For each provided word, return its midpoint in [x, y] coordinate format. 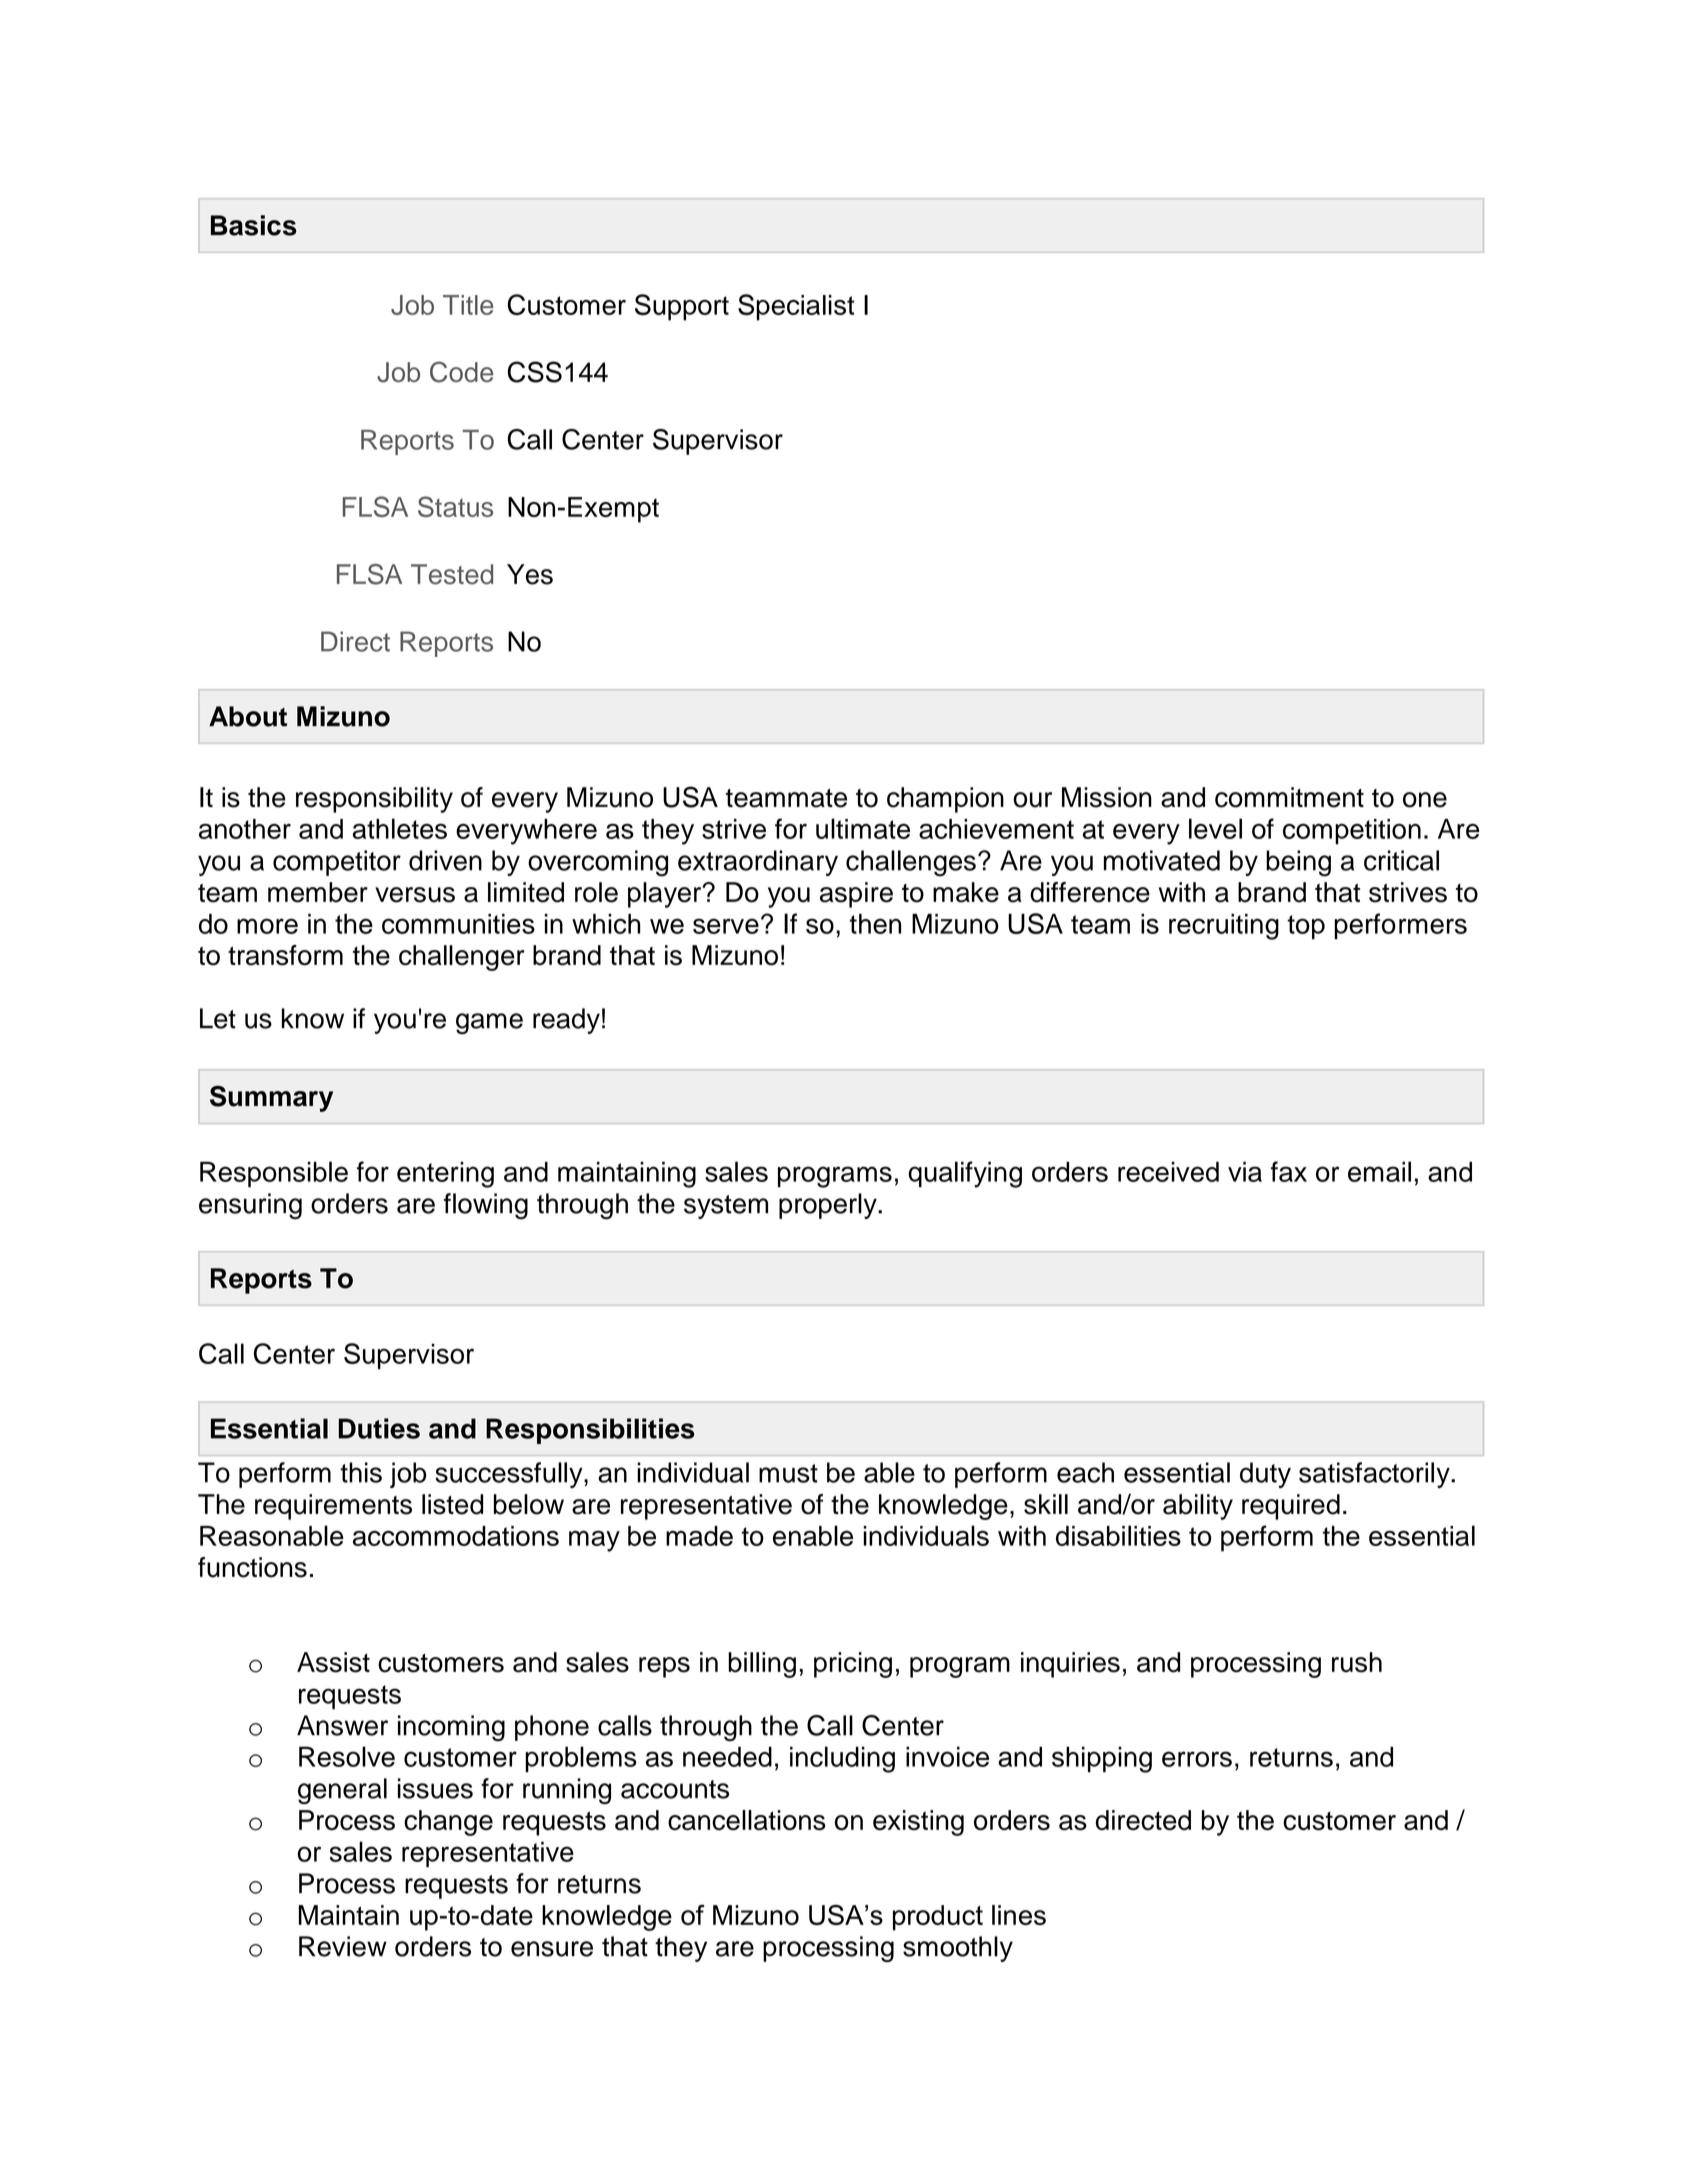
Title [468, 305]
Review [343, 1946]
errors [1197, 1759]
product [938, 1918]
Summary [271, 1099]
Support [682, 307]
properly [829, 1206]
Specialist [796, 307]
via [1245, 1171]
